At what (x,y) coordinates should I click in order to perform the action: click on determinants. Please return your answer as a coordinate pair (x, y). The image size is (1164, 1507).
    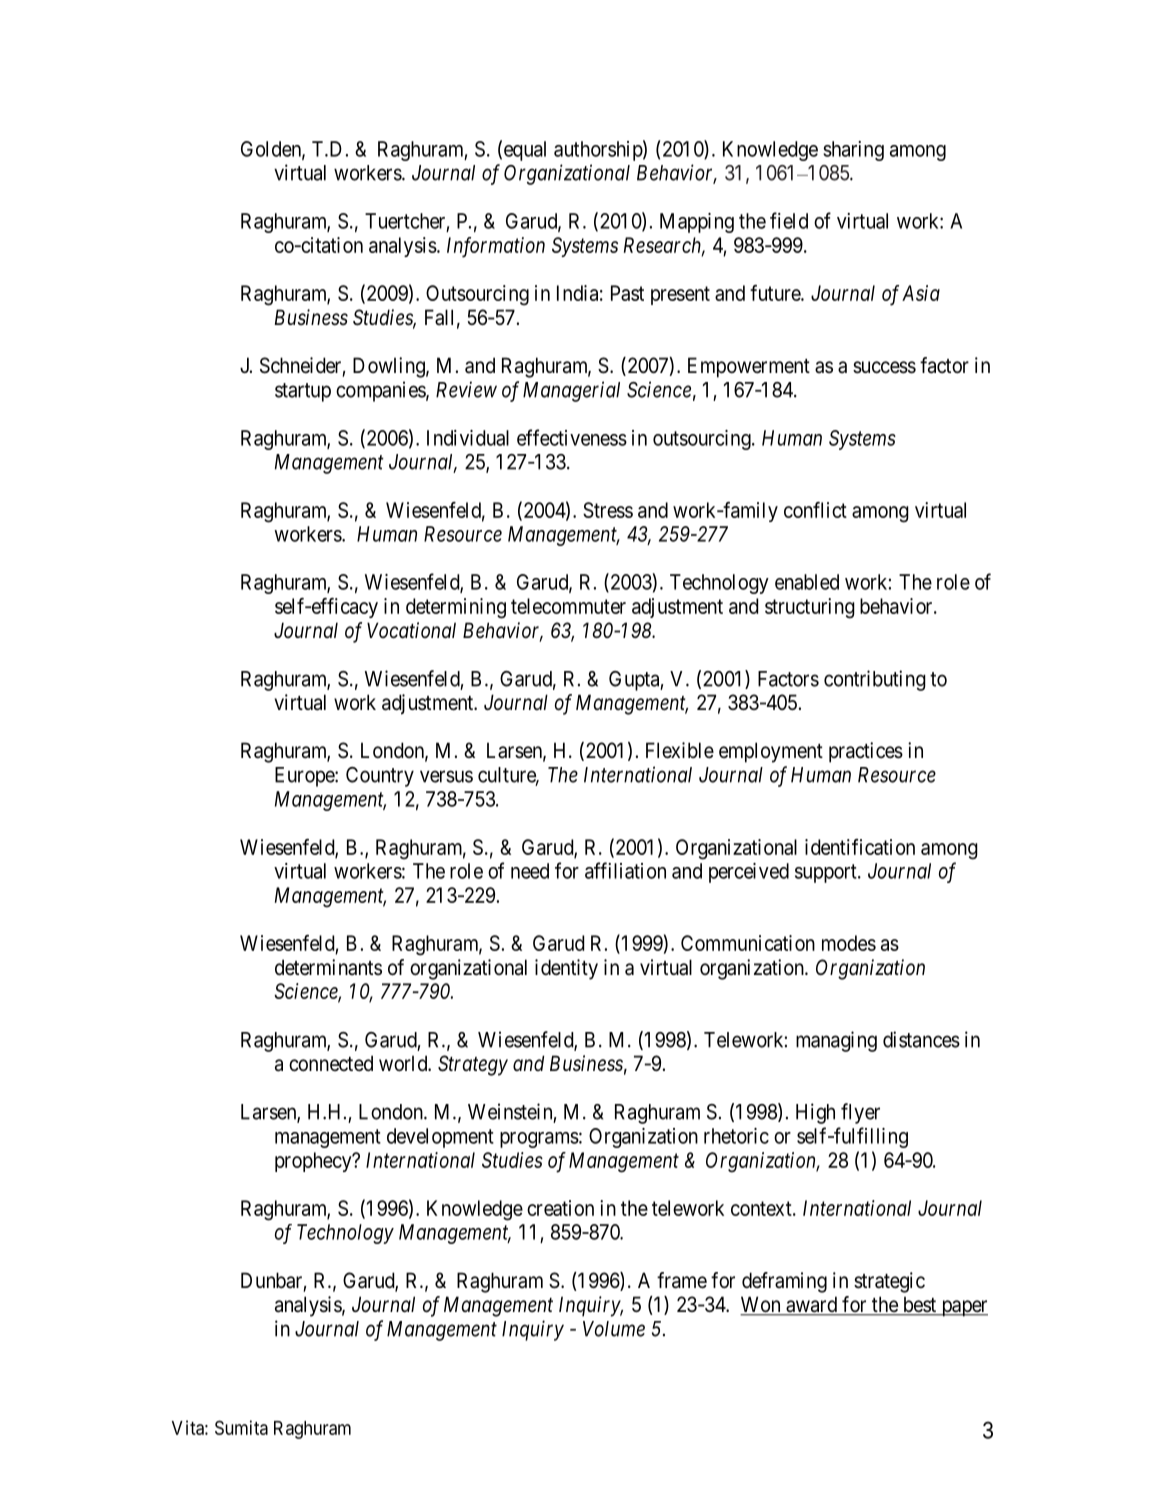
    Looking at the image, I should click on (328, 967).
